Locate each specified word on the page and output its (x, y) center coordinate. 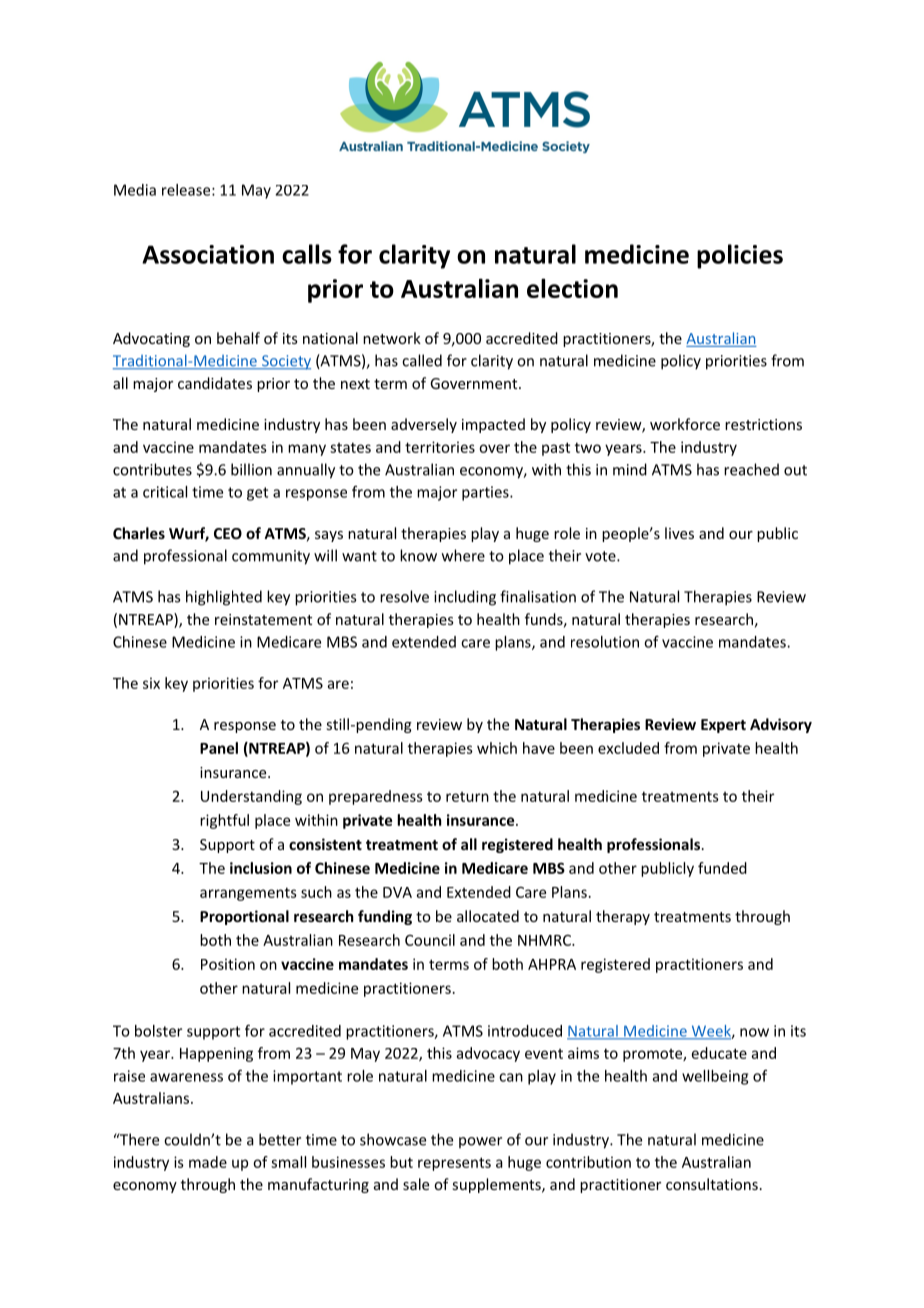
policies (740, 256)
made (208, 1162)
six (151, 683)
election (572, 288)
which (497, 748)
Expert (723, 726)
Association (208, 254)
